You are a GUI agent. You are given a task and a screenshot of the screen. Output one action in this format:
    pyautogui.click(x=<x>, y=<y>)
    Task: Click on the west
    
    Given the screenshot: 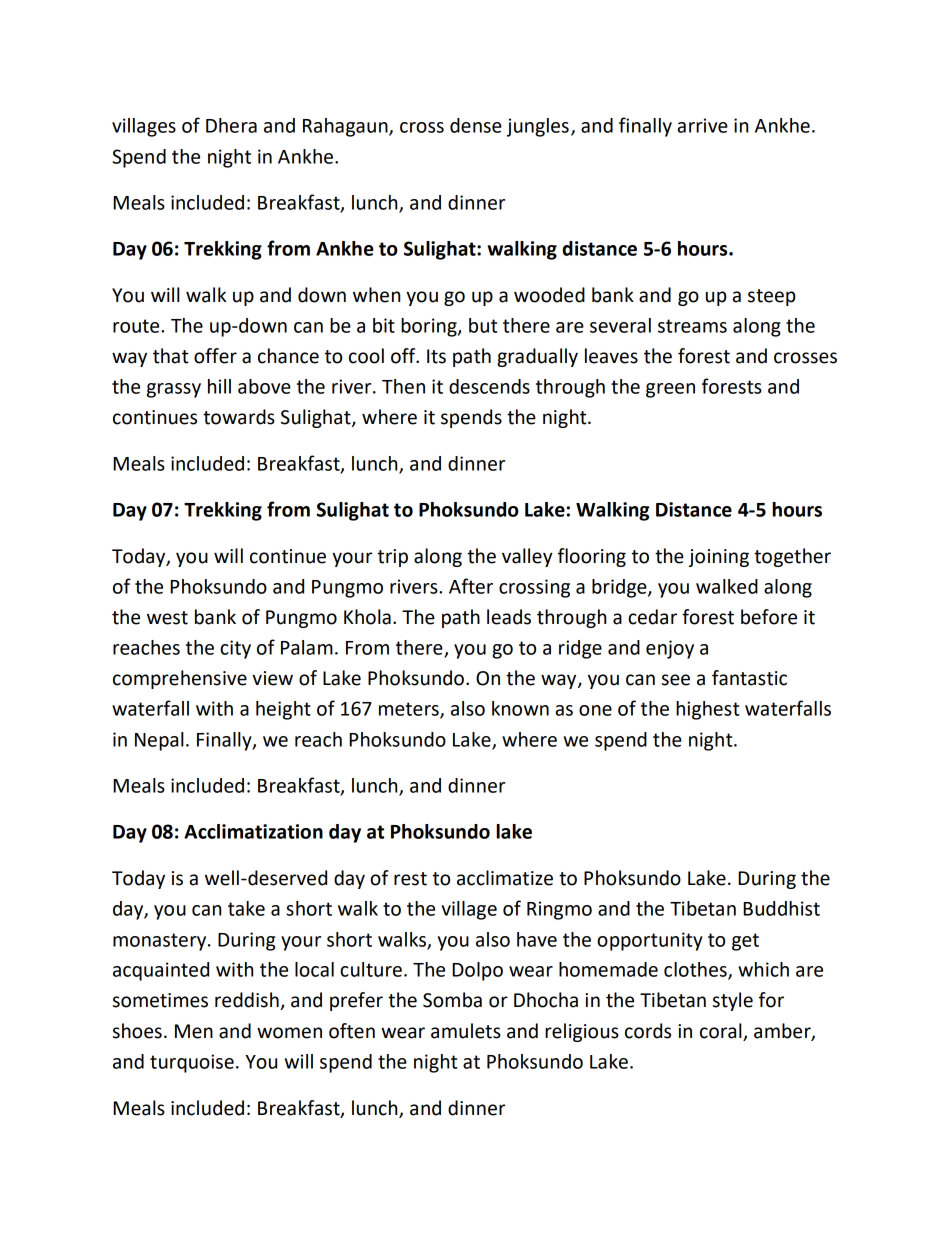 What is the action you would take?
    pyautogui.click(x=167, y=618)
